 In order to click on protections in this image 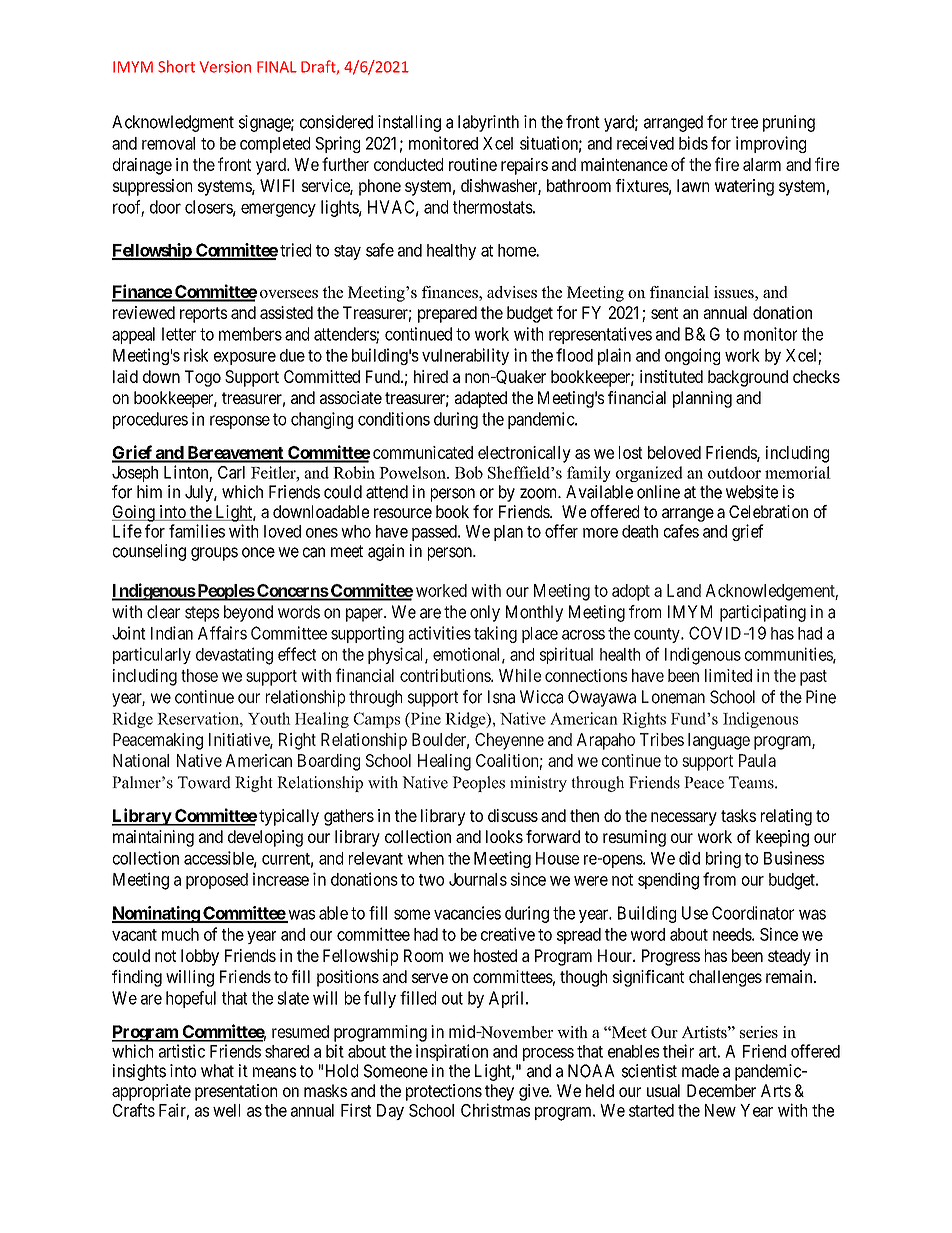, I will do `click(444, 1092)`.
